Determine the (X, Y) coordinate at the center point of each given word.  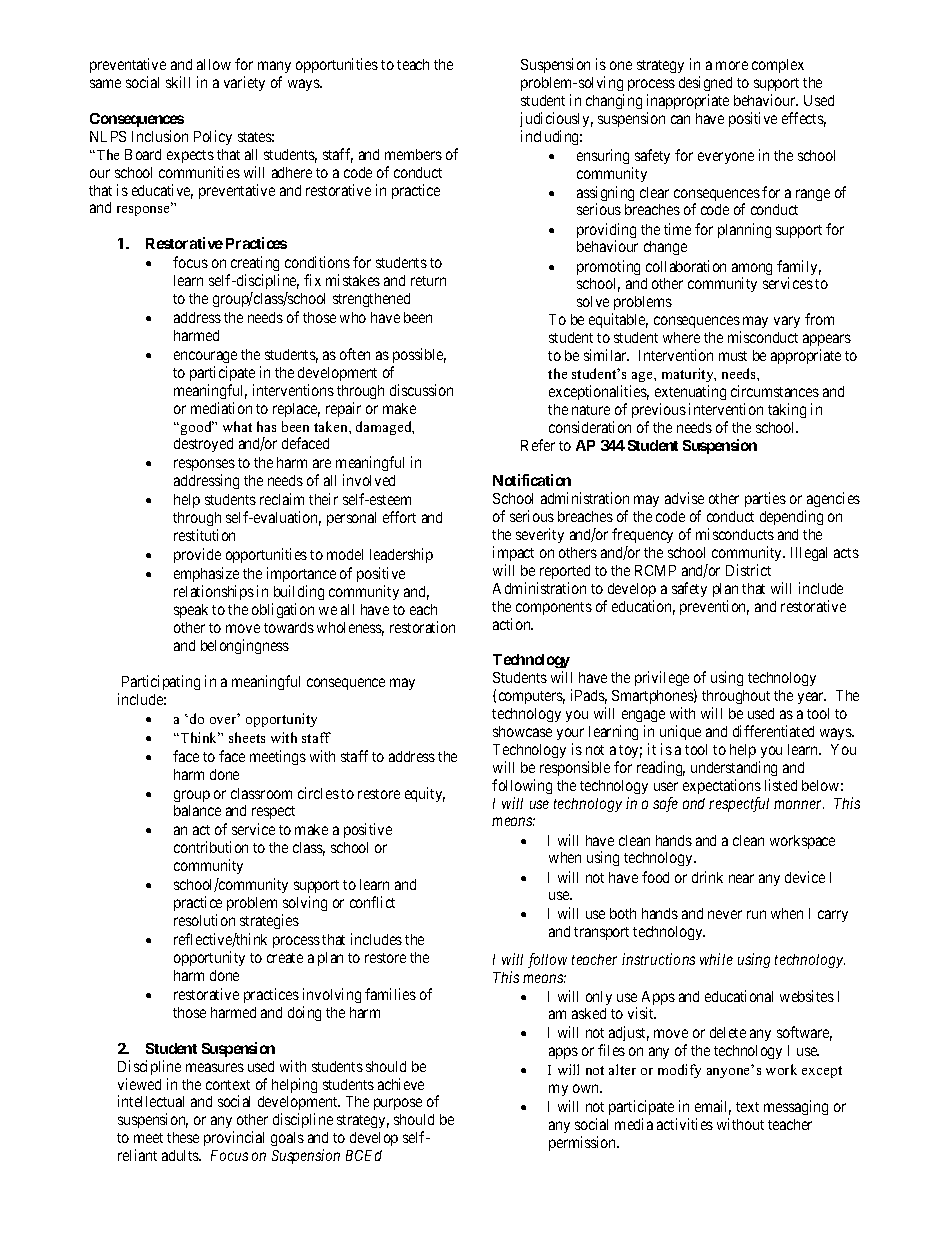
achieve (401, 1084)
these (183, 1137)
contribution (211, 847)
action (513, 624)
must (733, 356)
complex (778, 66)
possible (419, 355)
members (413, 154)
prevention (714, 607)
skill (178, 82)
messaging (796, 1107)
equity (425, 794)
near (741, 878)
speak (191, 611)
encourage (205, 357)
